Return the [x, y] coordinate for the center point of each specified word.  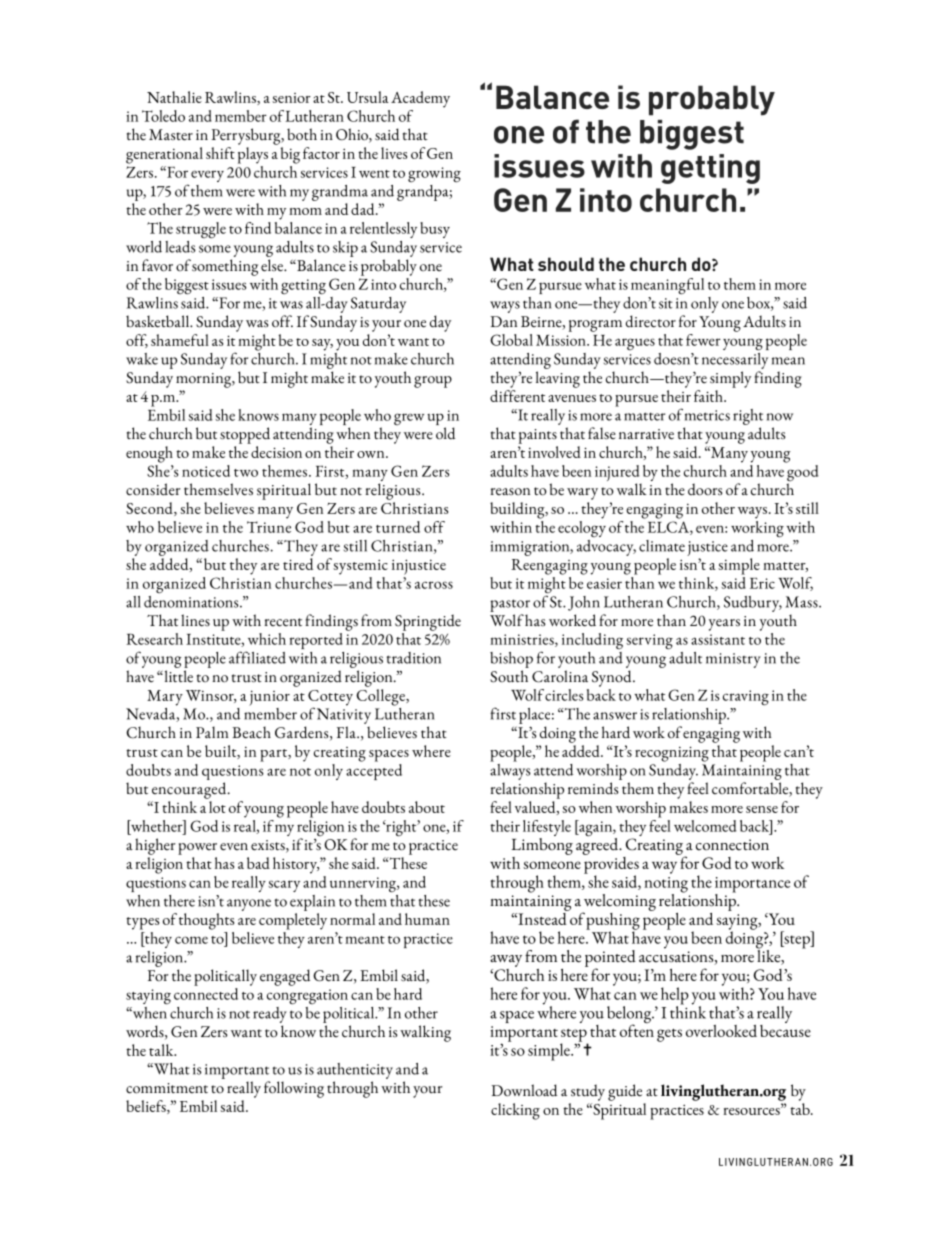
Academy [420, 99]
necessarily [735, 359]
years [724, 625]
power [197, 849]
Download [524, 1090]
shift [220, 153]
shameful [180, 340]
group [433, 382]
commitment [167, 1088]
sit [666, 303]
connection [732, 845]
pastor [510, 605]
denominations [192, 600]
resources [752, 1111]
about [427, 807]
